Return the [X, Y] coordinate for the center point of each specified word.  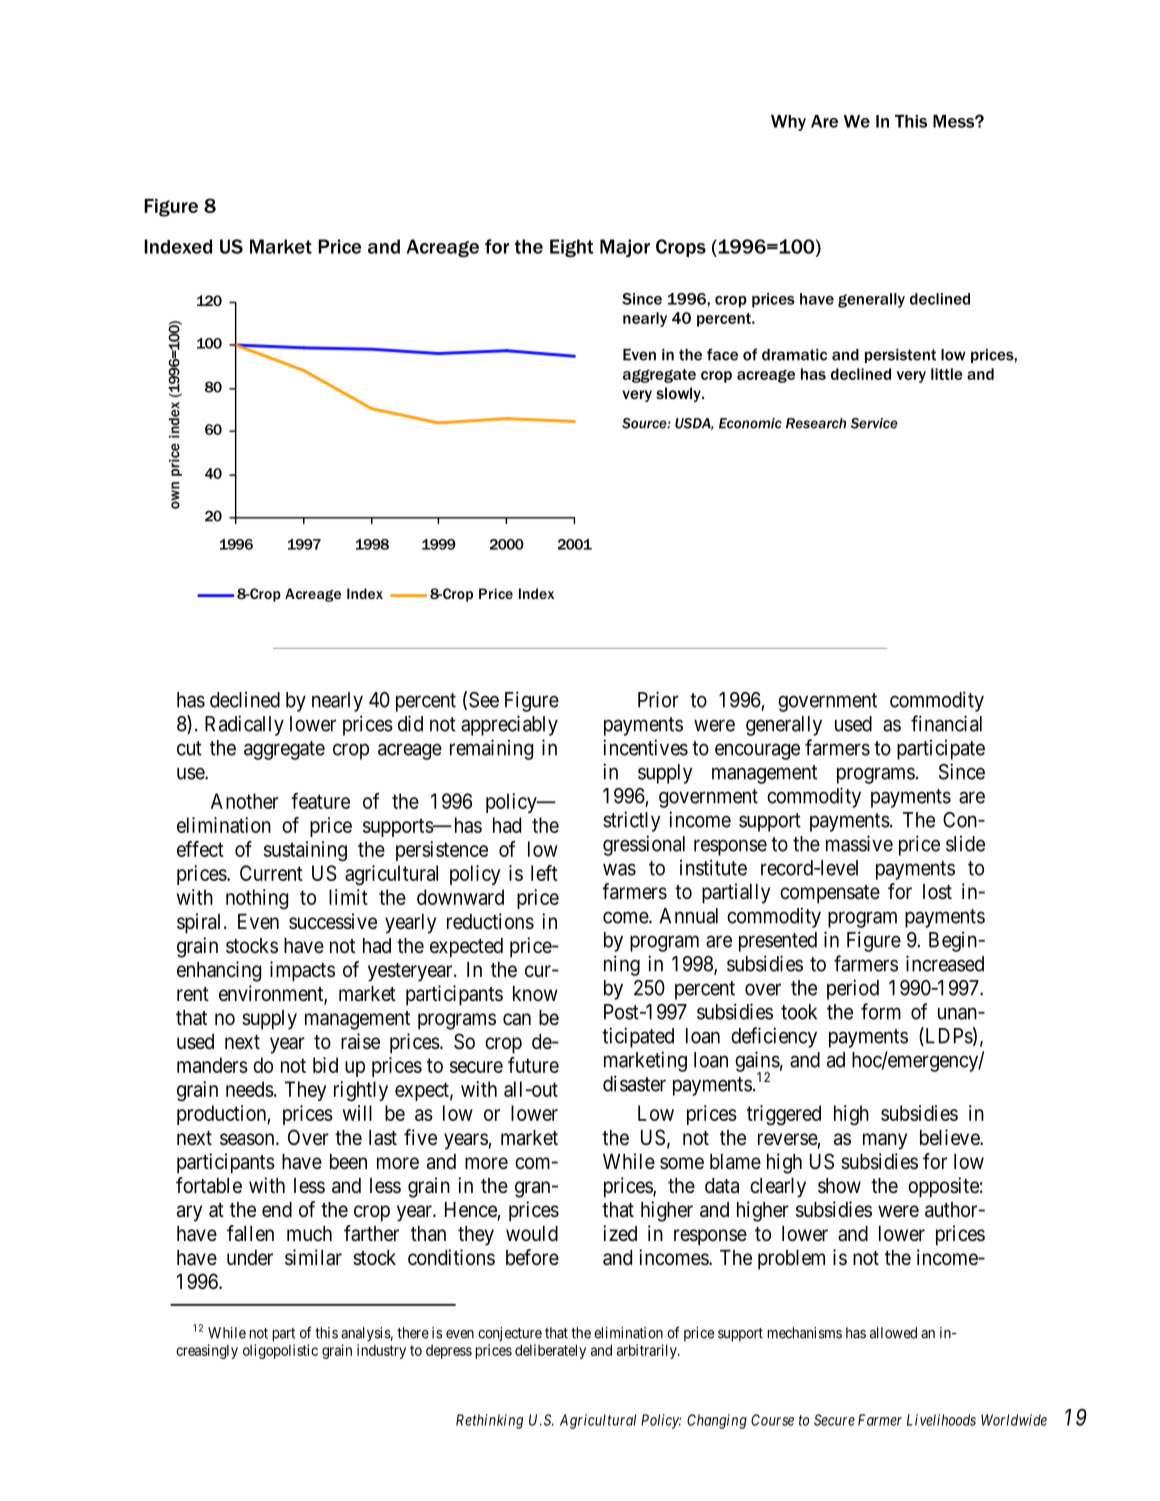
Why [788, 123]
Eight [571, 248]
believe [950, 1137]
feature [320, 801]
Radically [244, 725]
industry [381, 1351]
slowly [679, 394]
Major [625, 248]
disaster [634, 1083]
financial [946, 723]
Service [874, 423]
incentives [645, 747]
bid [325, 1065]
